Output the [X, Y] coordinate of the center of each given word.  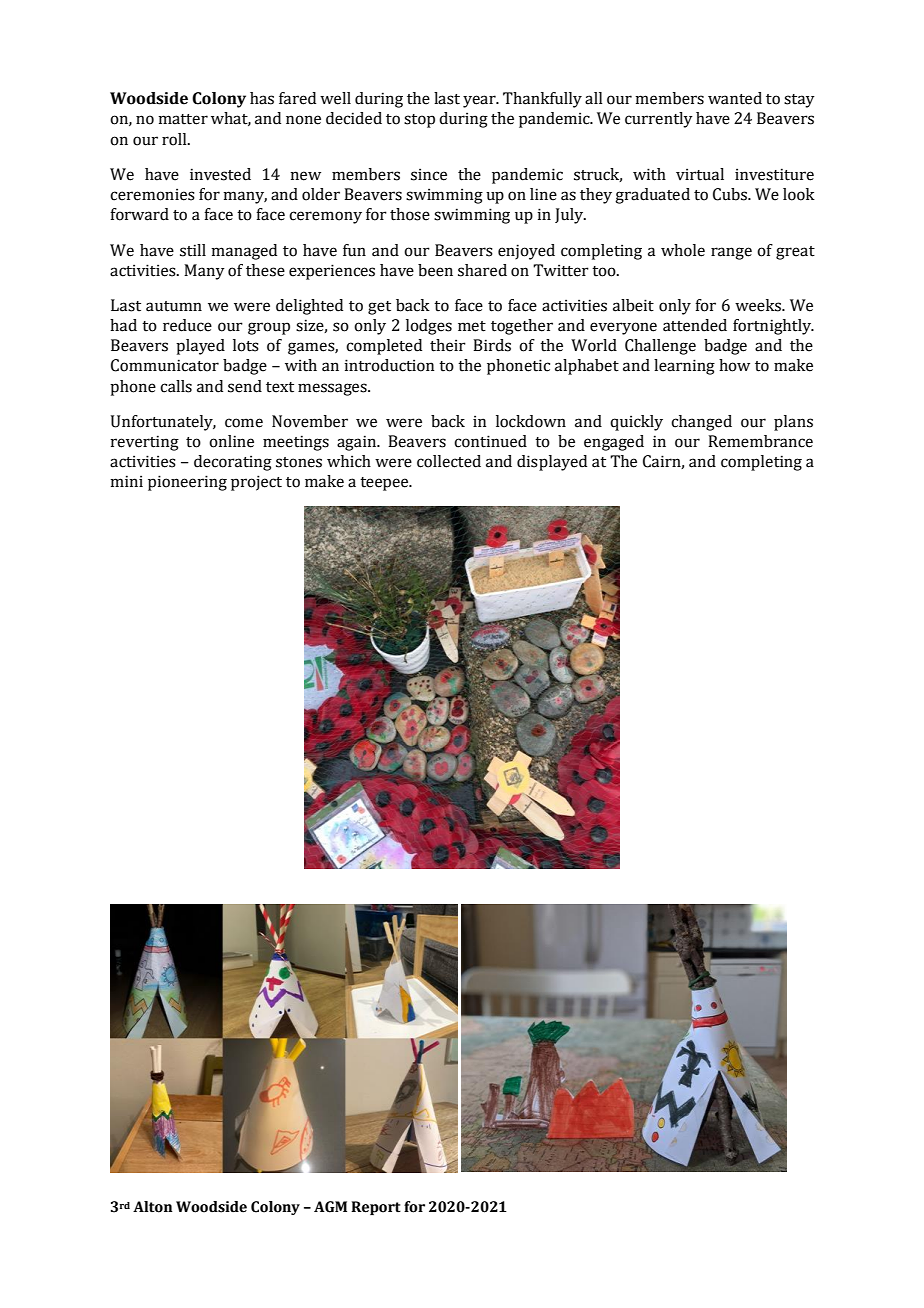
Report [376, 1208]
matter [183, 119]
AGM [330, 1207]
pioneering [187, 483]
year [480, 101]
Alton [152, 1207]
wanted [735, 98]
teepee [385, 484]
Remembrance [760, 441]
